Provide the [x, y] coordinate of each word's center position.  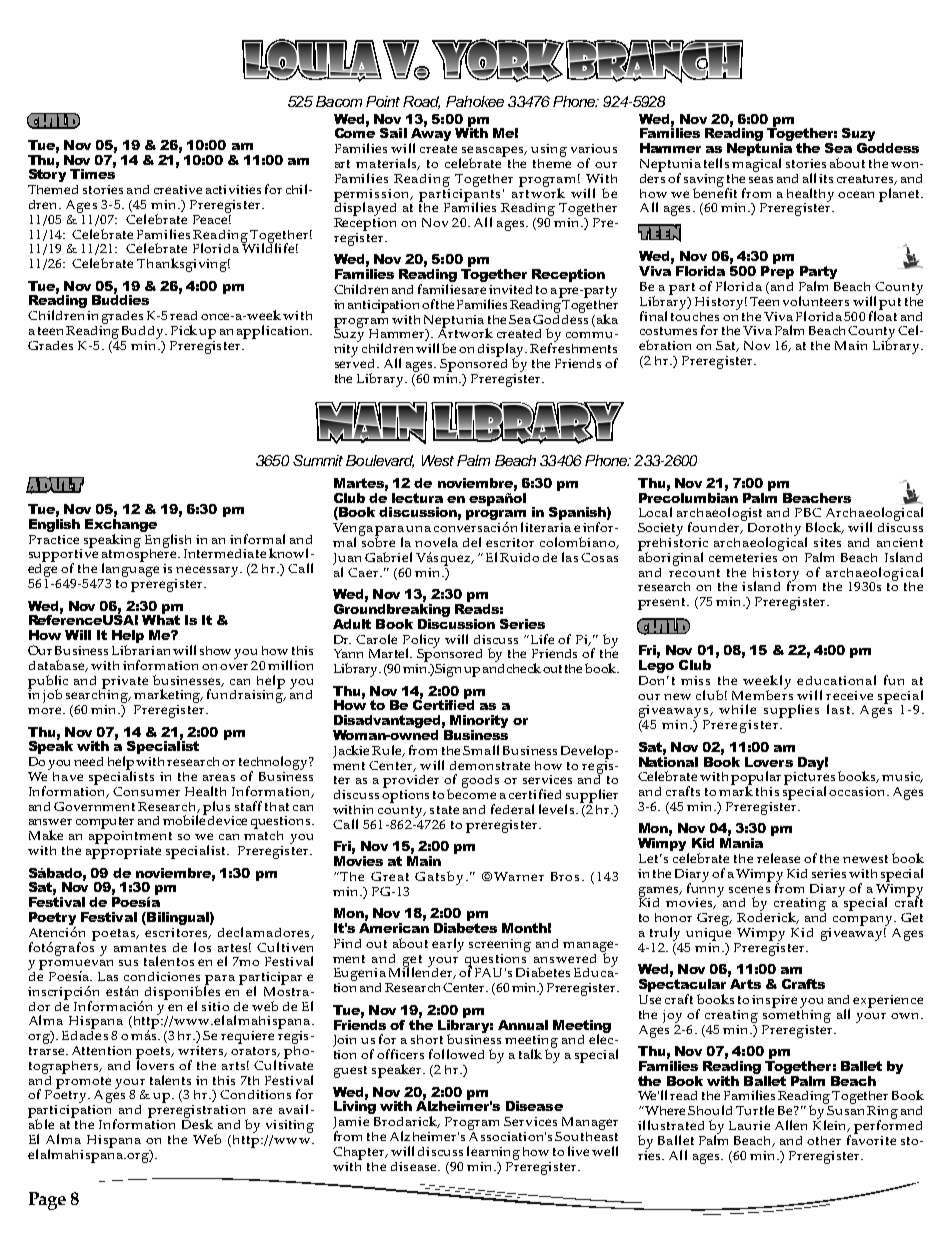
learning [493, 1153]
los [202, 947]
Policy [421, 642]
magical [756, 165]
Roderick [768, 917]
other [824, 1140]
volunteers [816, 301]
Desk [197, 1123]
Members [762, 693]
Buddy [144, 332]
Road [421, 102]
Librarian [141, 650]
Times [92, 173]
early [448, 945]
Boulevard [380, 461]
